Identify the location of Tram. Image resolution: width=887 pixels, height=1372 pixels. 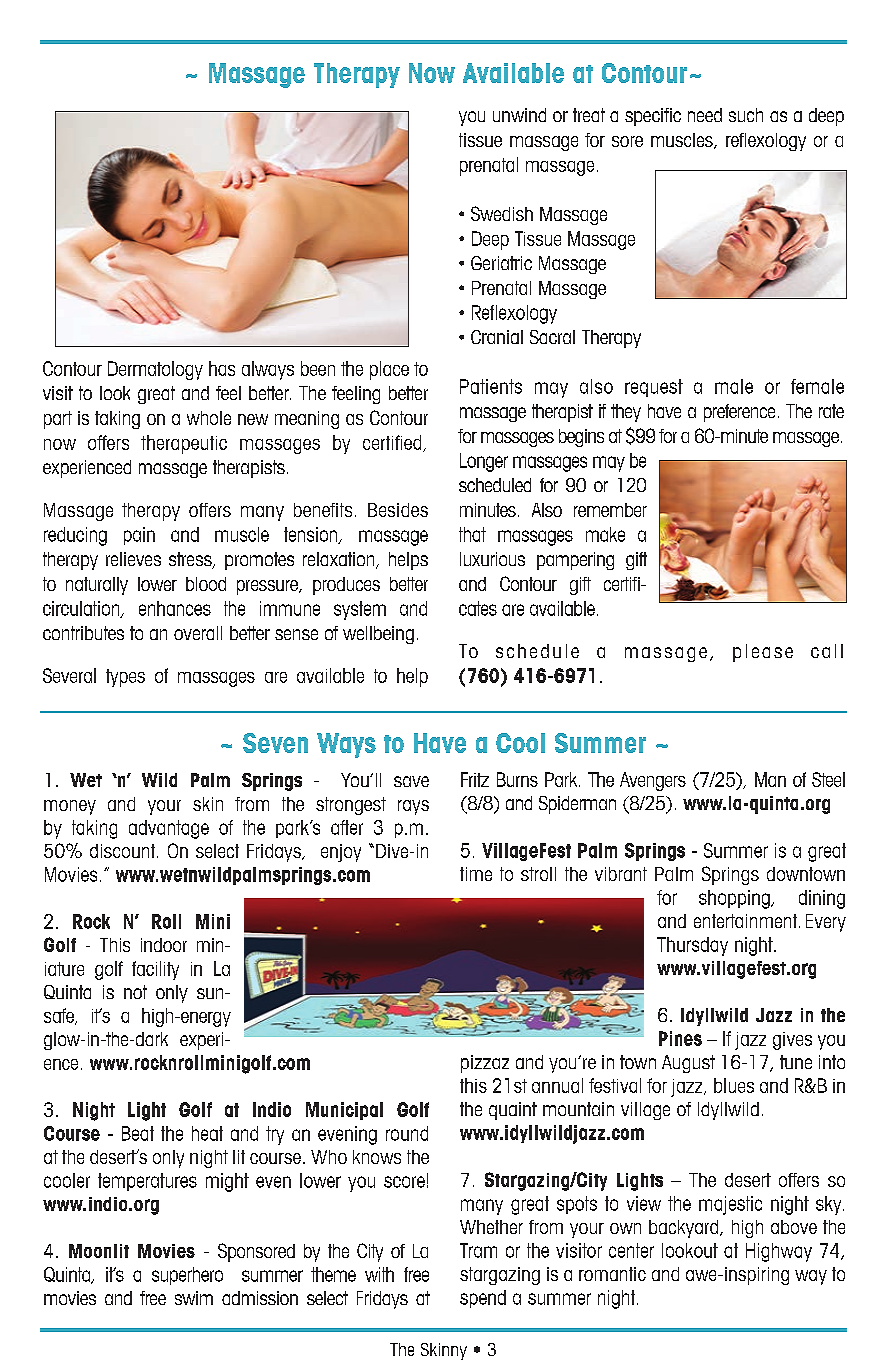
(478, 1250).
